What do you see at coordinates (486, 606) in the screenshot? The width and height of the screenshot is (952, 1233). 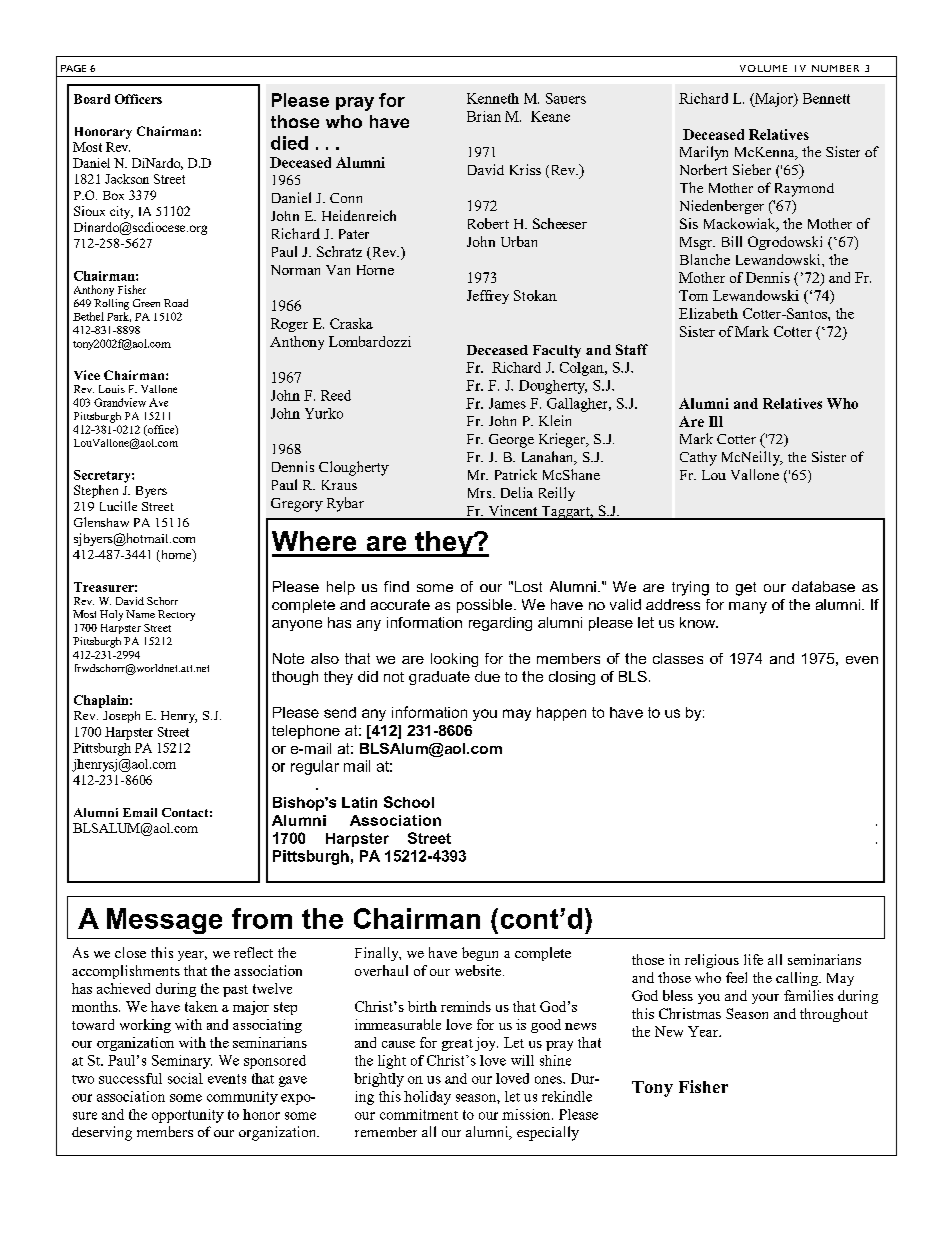 I see `possible` at bounding box center [486, 606].
